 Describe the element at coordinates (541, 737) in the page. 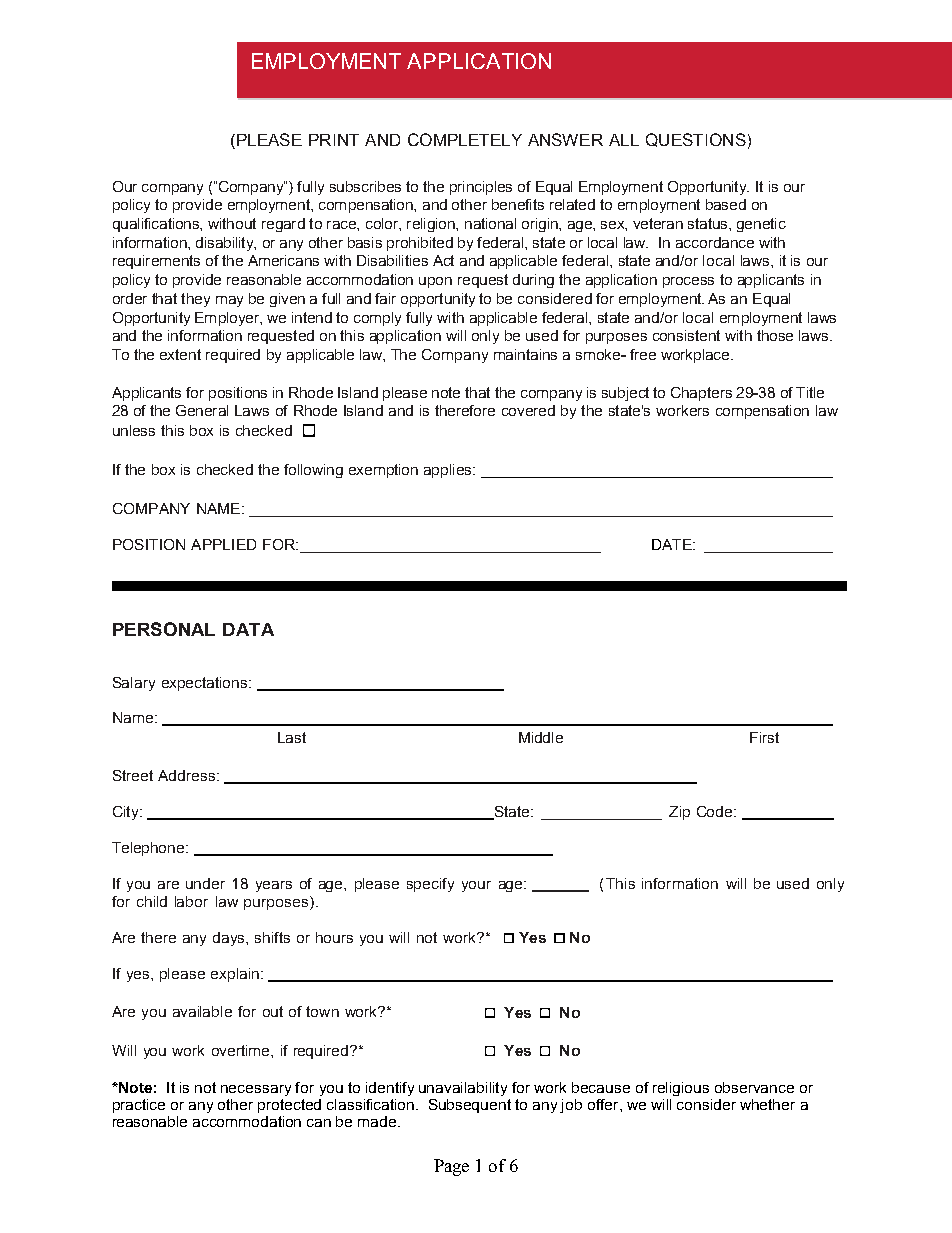

I see `Middle` at that location.
